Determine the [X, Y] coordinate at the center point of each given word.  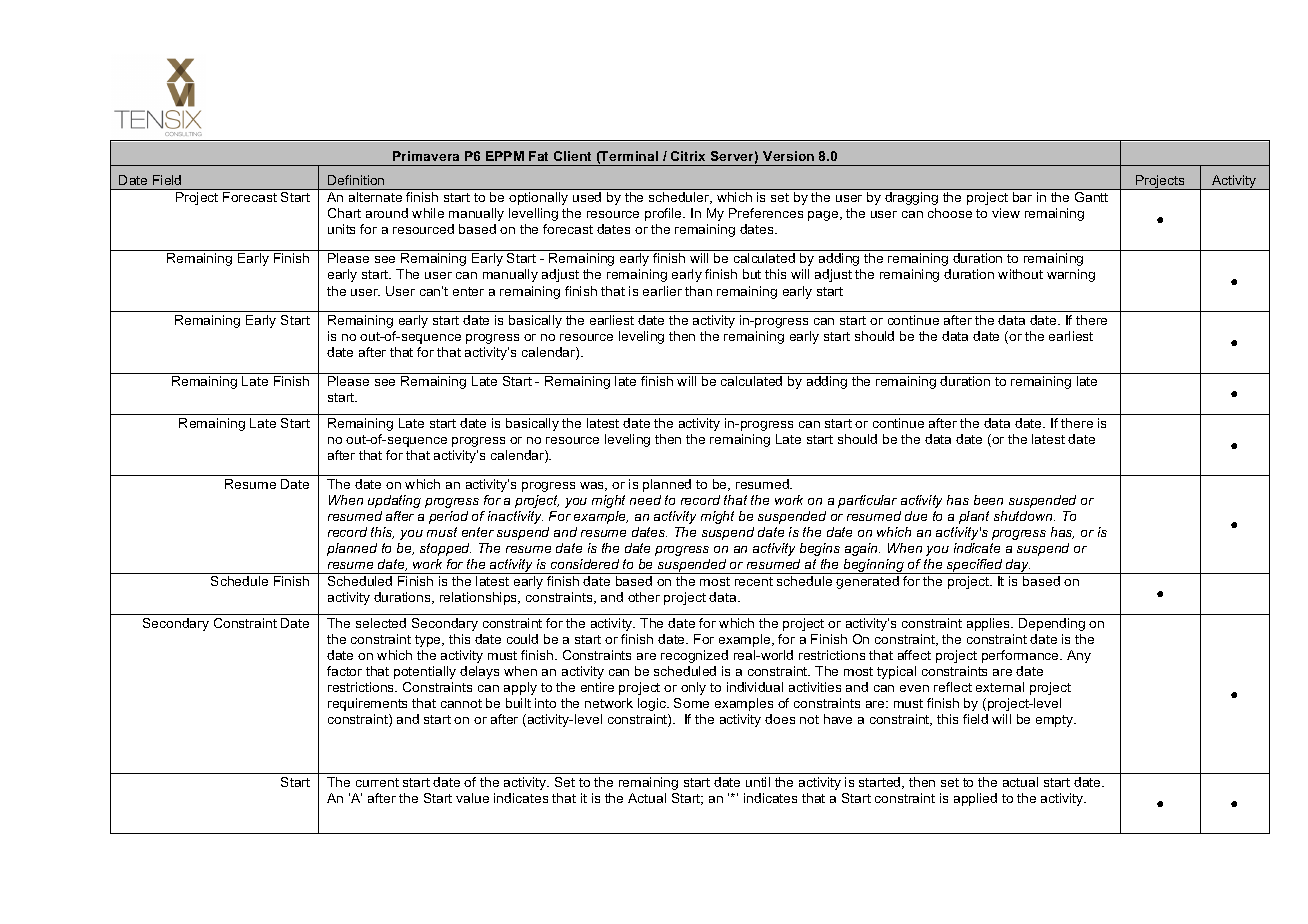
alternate [375, 197]
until [758, 782]
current [377, 782]
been [988, 500]
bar [1022, 197]
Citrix [688, 156]
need [645, 500]
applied [975, 799]
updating [394, 501]
